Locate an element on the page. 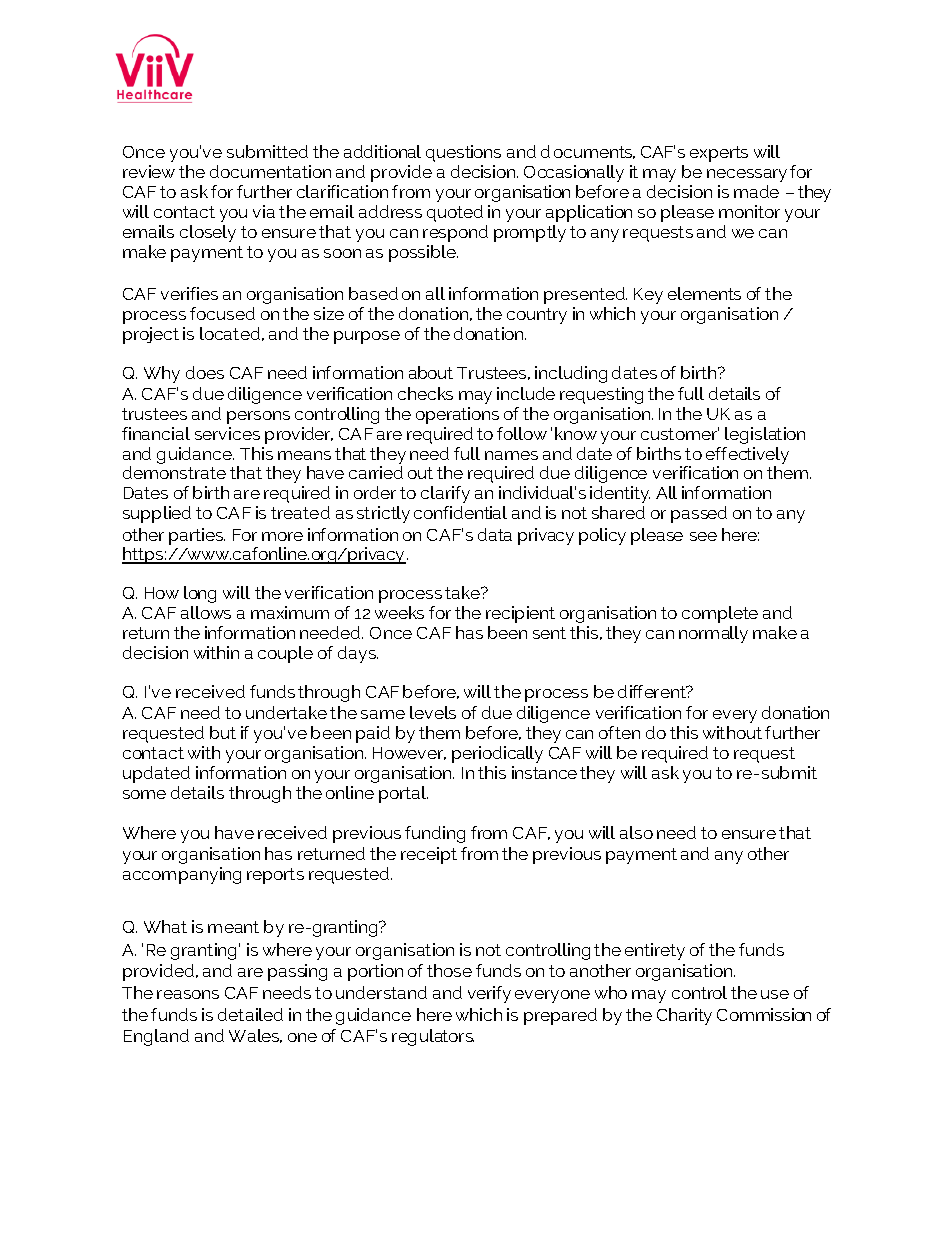  levels is located at coordinates (433, 712).
